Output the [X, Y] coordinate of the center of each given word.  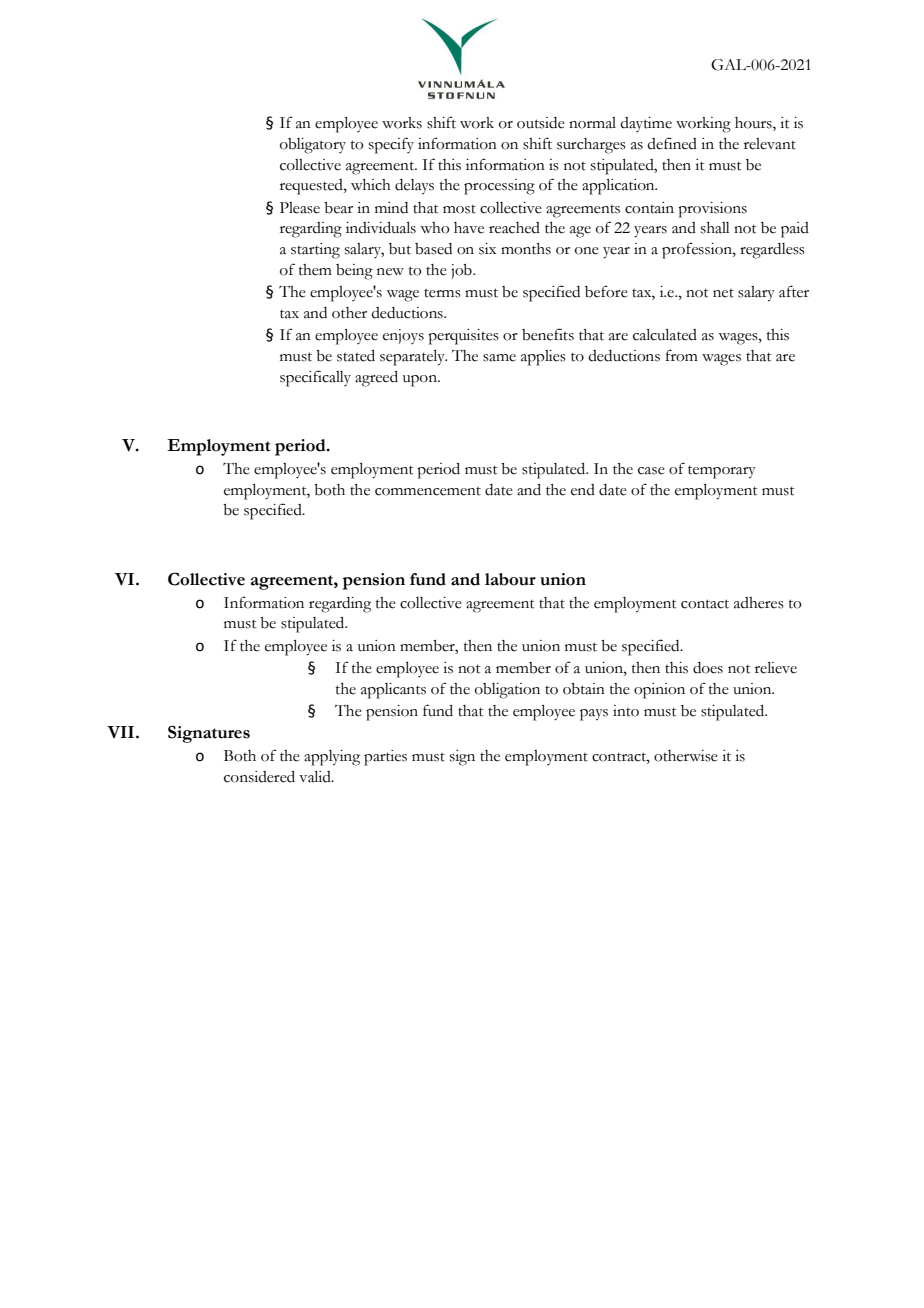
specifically [315, 378]
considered [259, 777]
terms [442, 293]
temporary [722, 472]
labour [510, 579]
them [315, 270]
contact [705, 604]
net [723, 293]
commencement [428, 491]
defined [672, 143]
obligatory [313, 146]
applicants [393, 691]
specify [391, 145]
